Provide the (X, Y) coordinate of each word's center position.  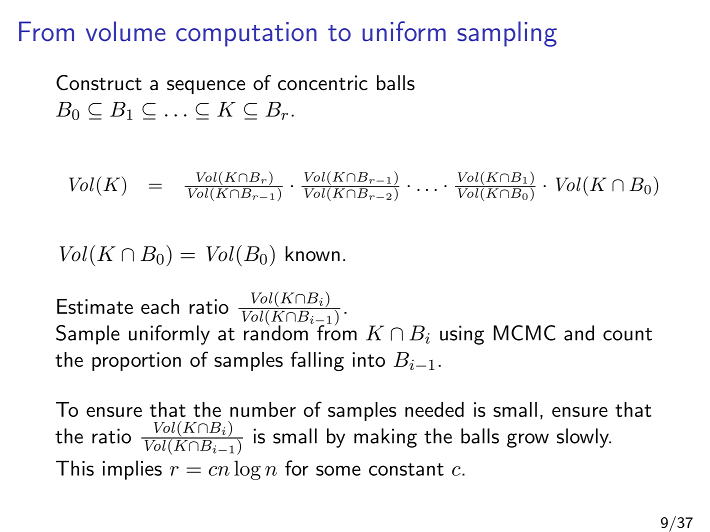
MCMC (525, 333)
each (160, 306)
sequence (206, 87)
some (338, 470)
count (627, 334)
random (276, 332)
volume (126, 31)
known (312, 254)
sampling (507, 34)
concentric (323, 83)
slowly (584, 438)
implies (132, 470)
